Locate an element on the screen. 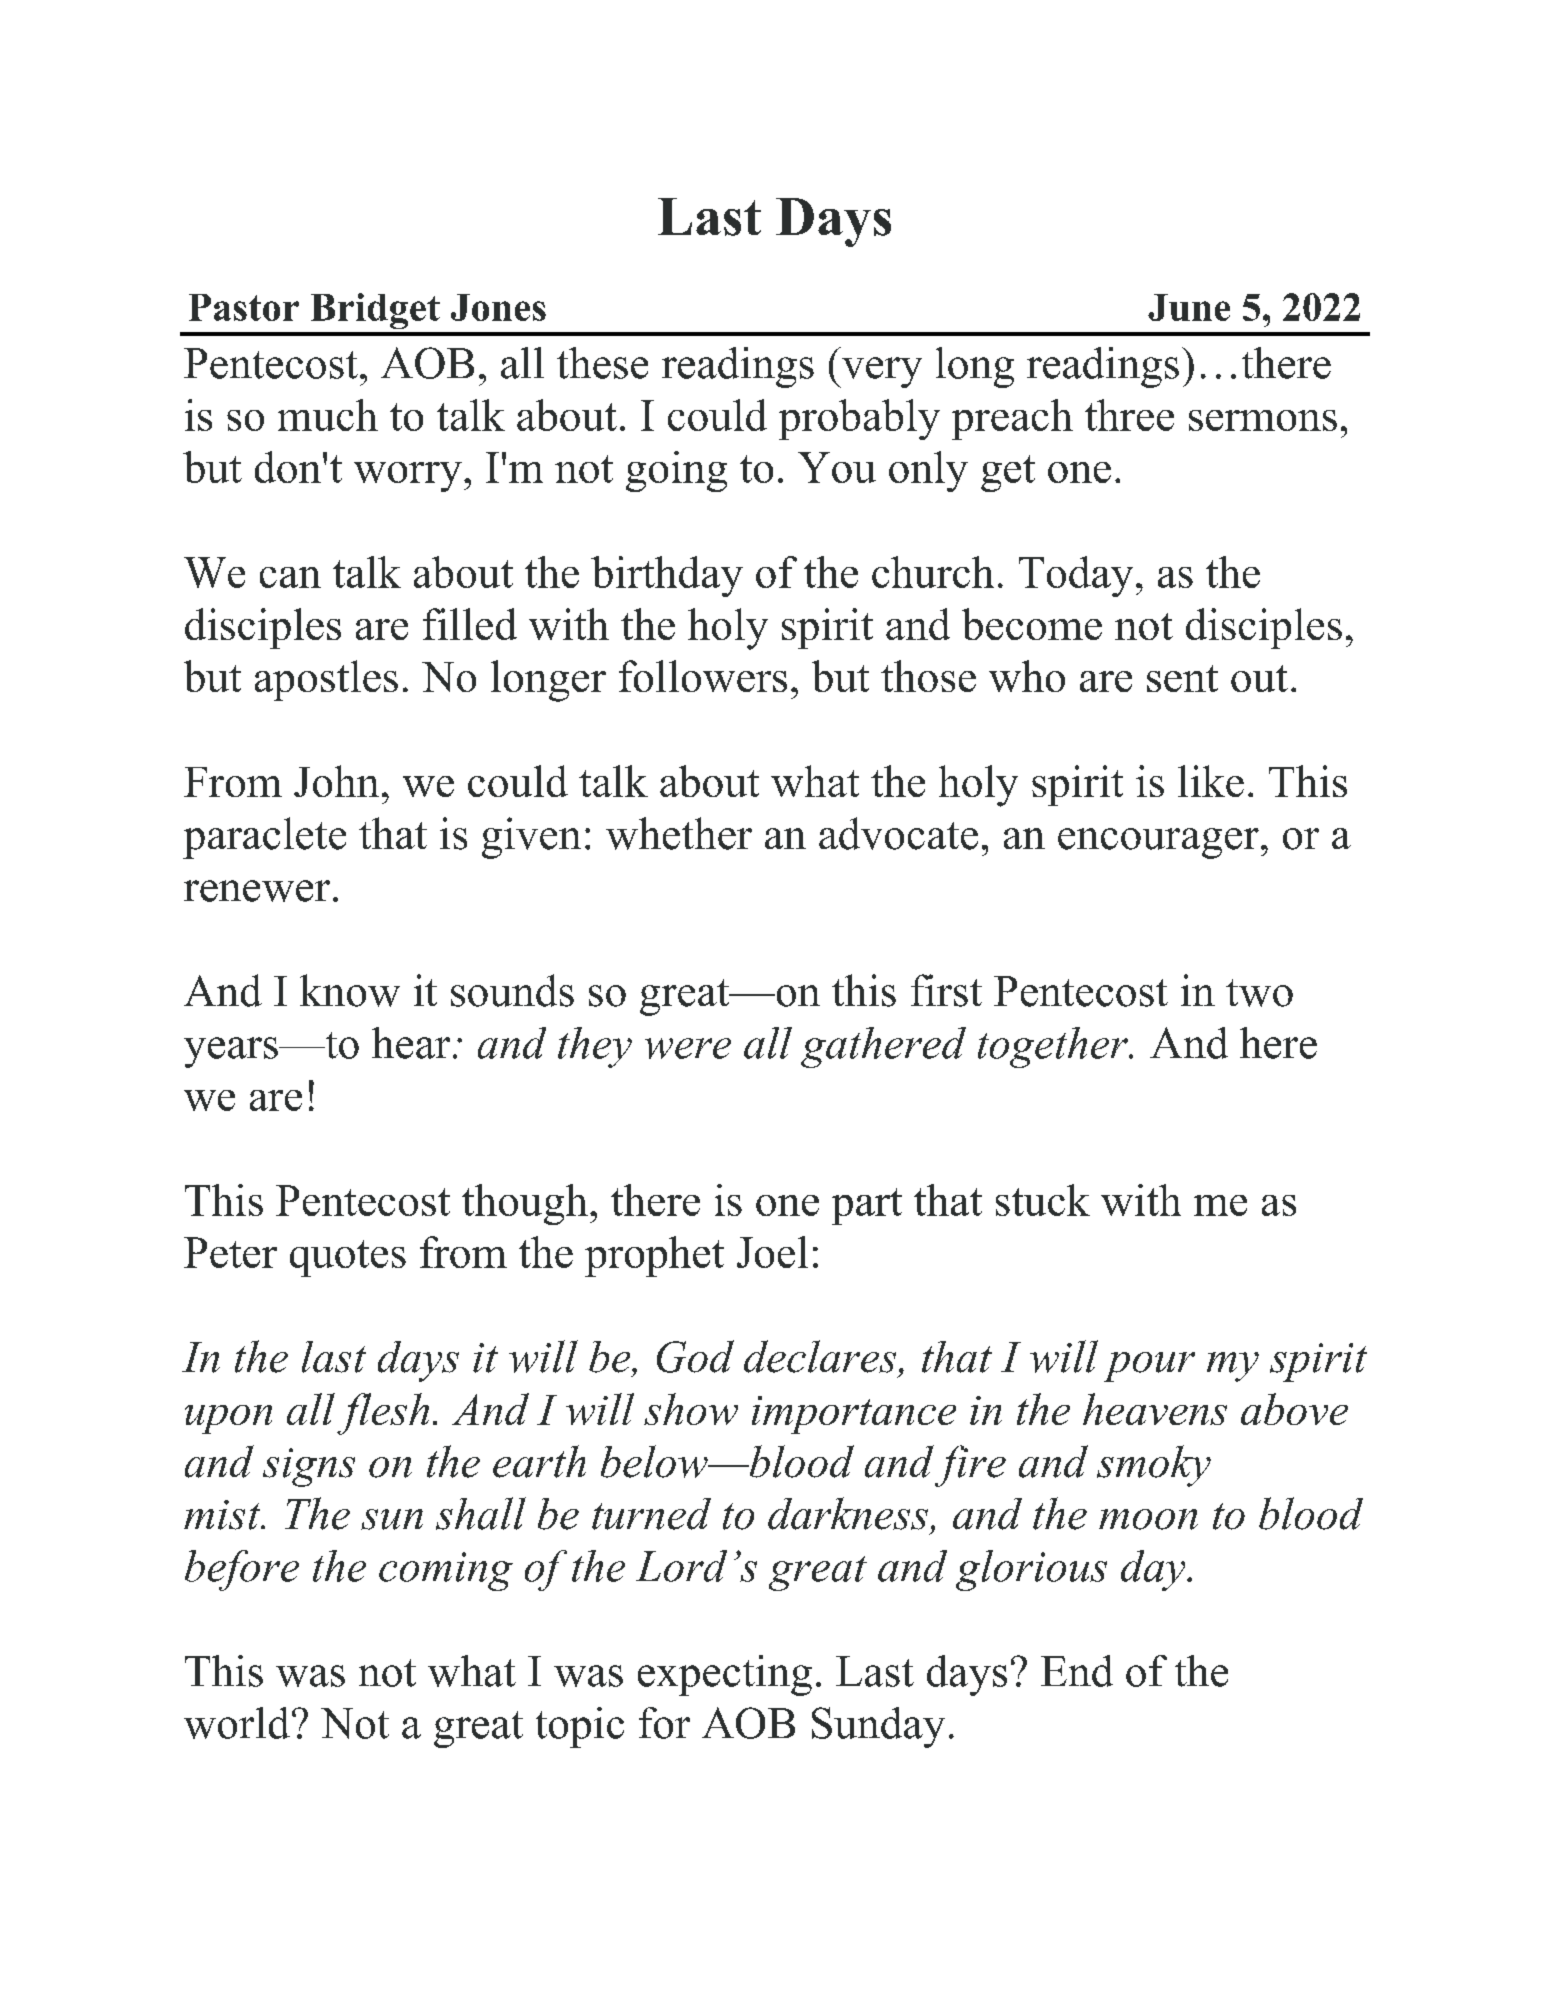 This screenshot has height=2002, width=1547. sent is located at coordinates (1182, 678).
